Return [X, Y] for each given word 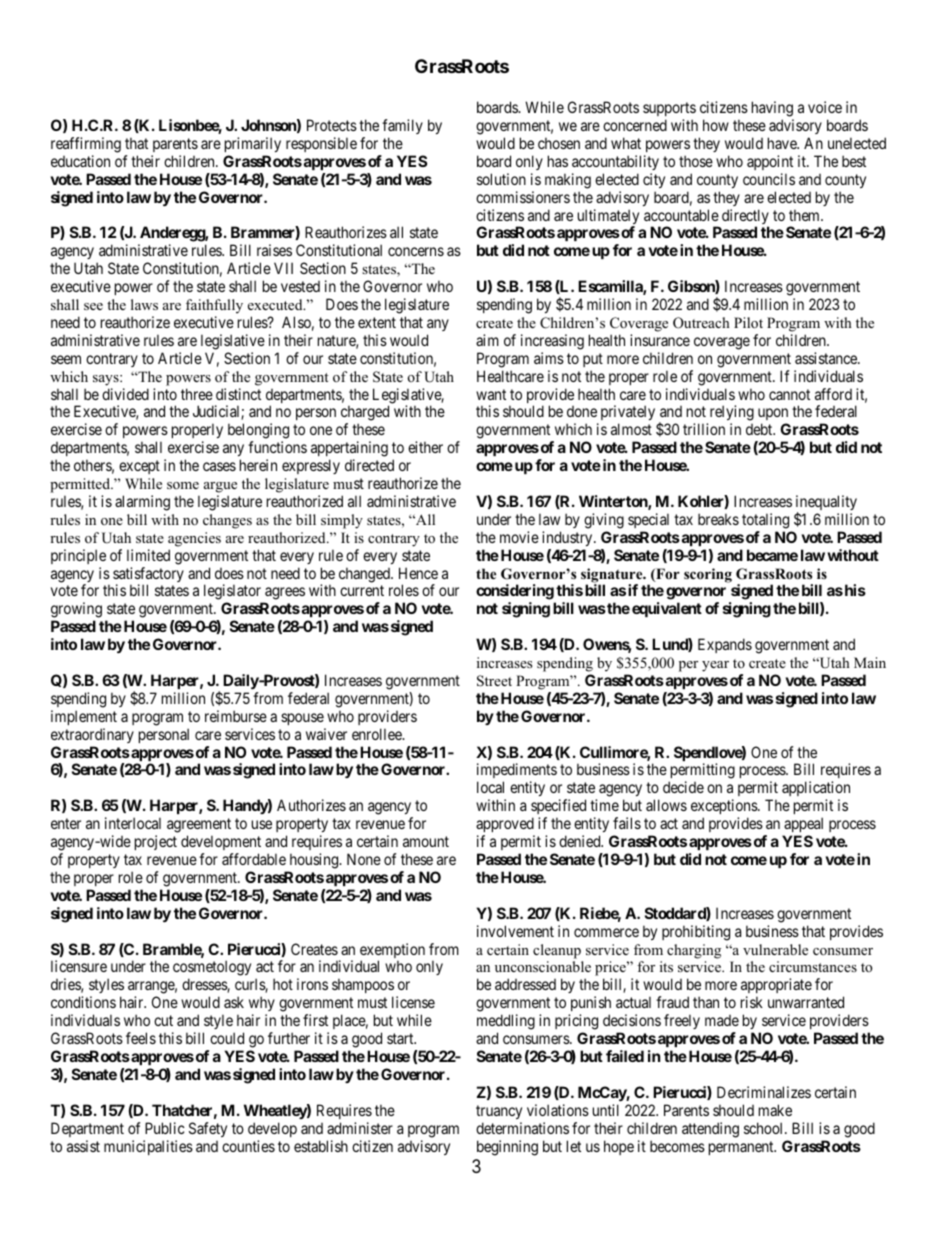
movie [519, 537]
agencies [194, 539]
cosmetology [212, 969]
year [715, 666]
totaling [765, 521]
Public [165, 1128]
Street [494, 681]
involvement [515, 931]
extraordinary [92, 735]
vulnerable [775, 949]
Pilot [748, 322]
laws [144, 304]
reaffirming [86, 145]
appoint [770, 162]
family [402, 126]
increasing [552, 342]
